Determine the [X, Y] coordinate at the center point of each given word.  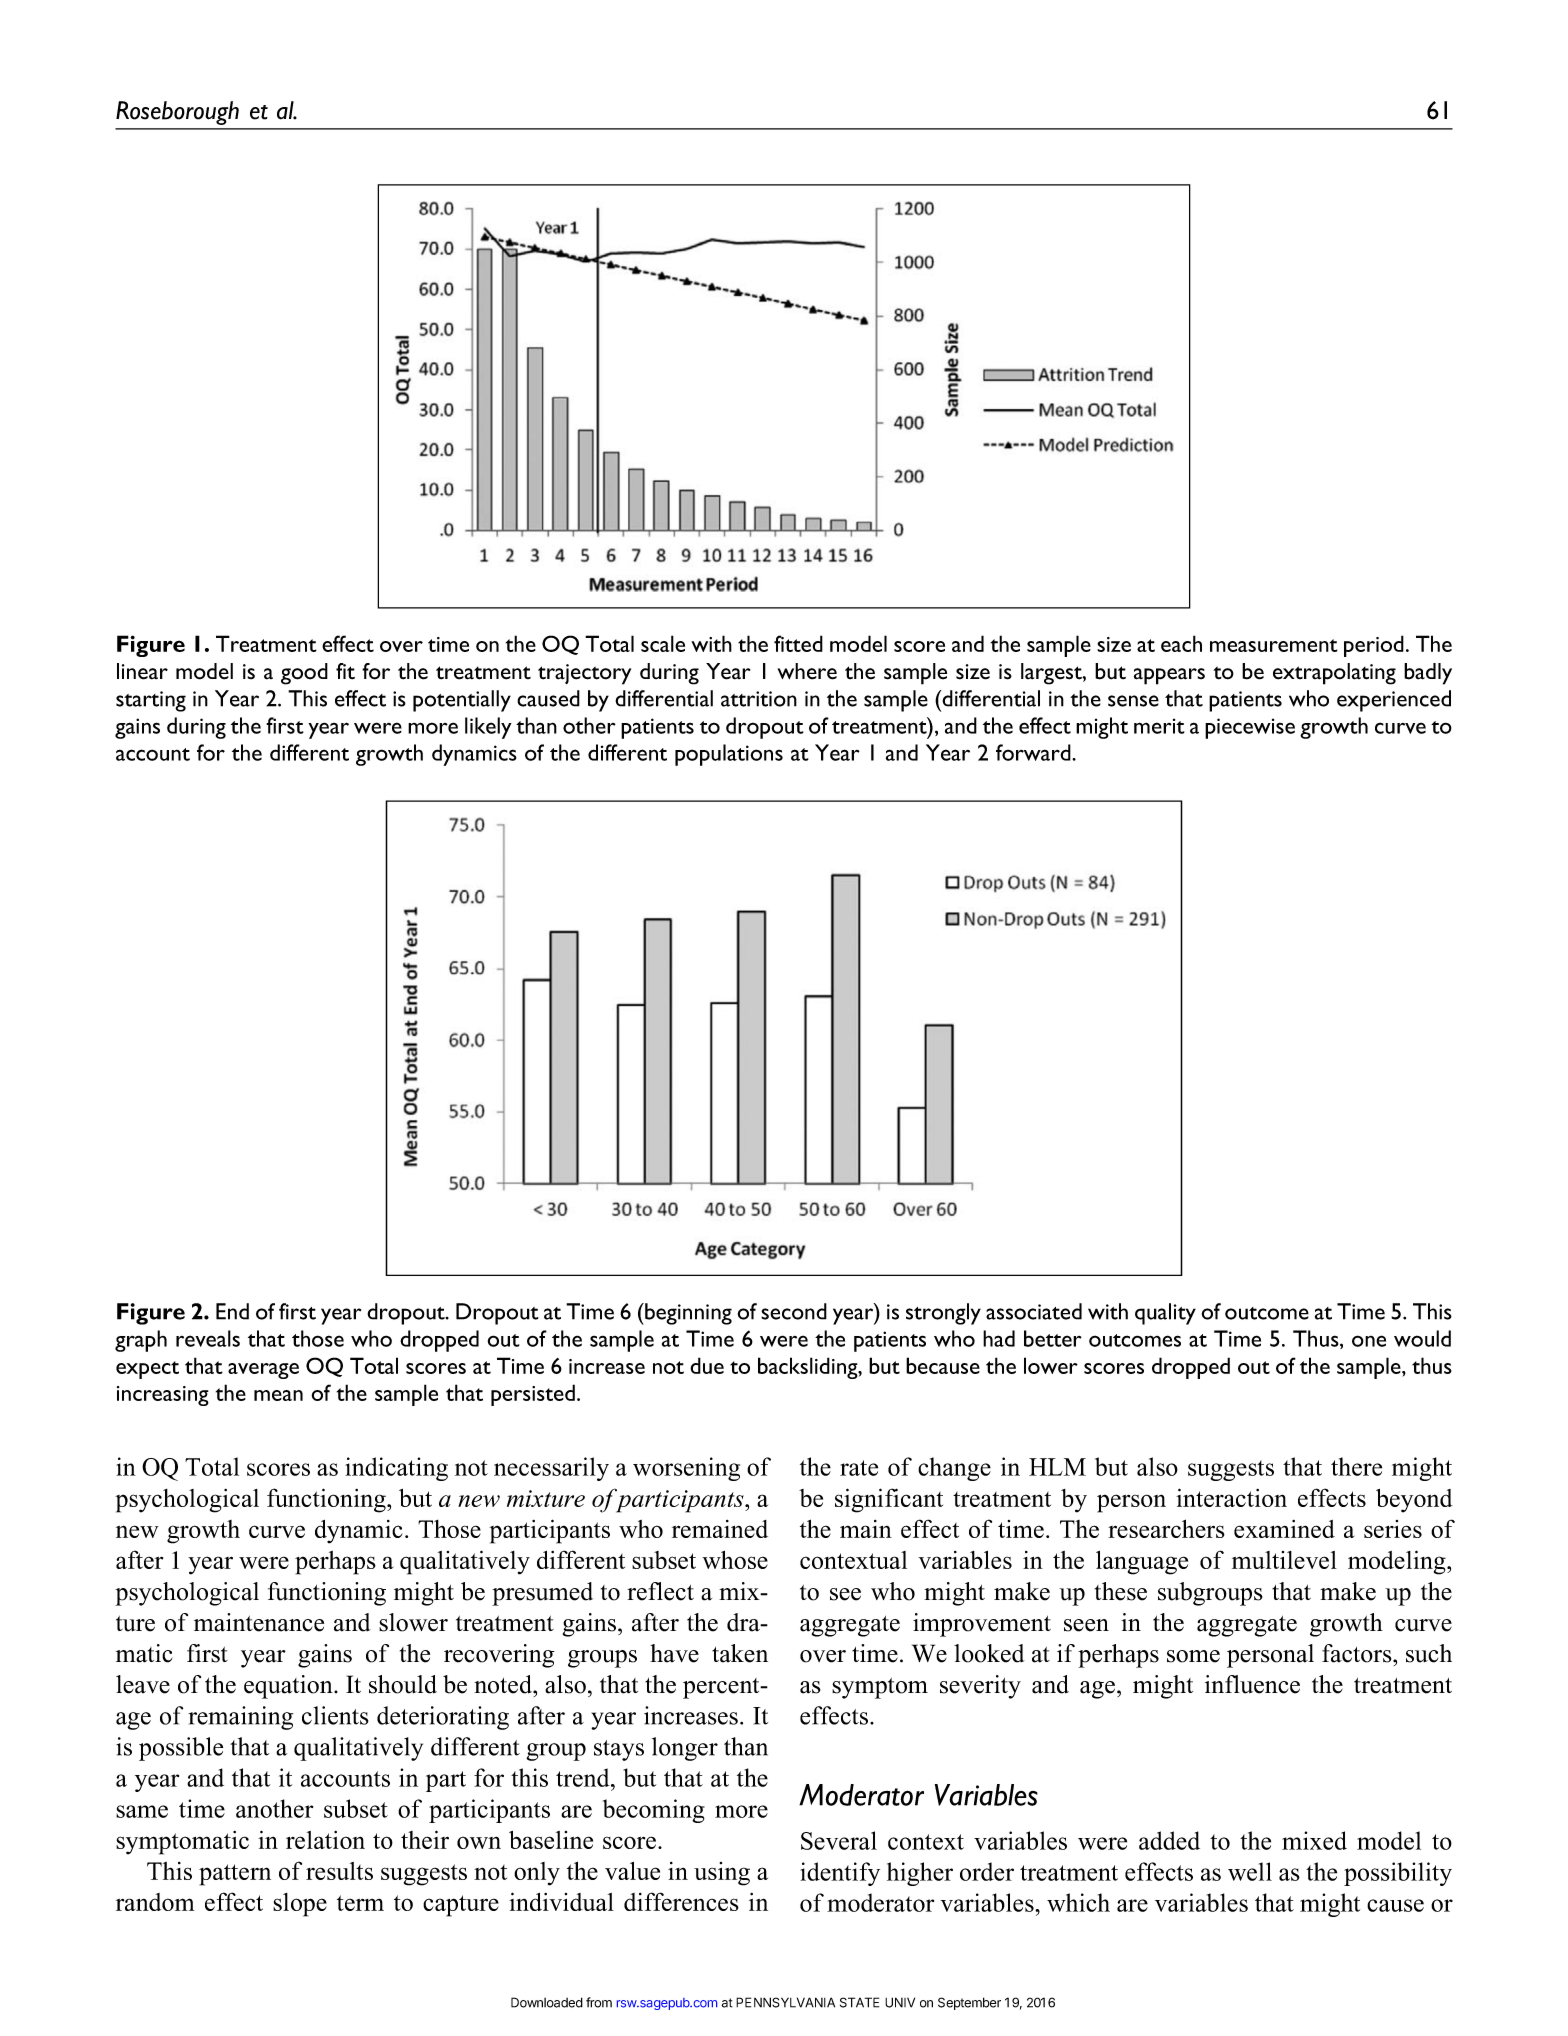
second [794, 1311]
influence [1252, 1684]
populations [729, 755]
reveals [208, 1338]
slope [300, 1905]
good [304, 674]
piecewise [1250, 728]
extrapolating [1334, 674]
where [807, 671]
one [1369, 1341]
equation [289, 1687]
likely [488, 728]
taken [740, 1653]
